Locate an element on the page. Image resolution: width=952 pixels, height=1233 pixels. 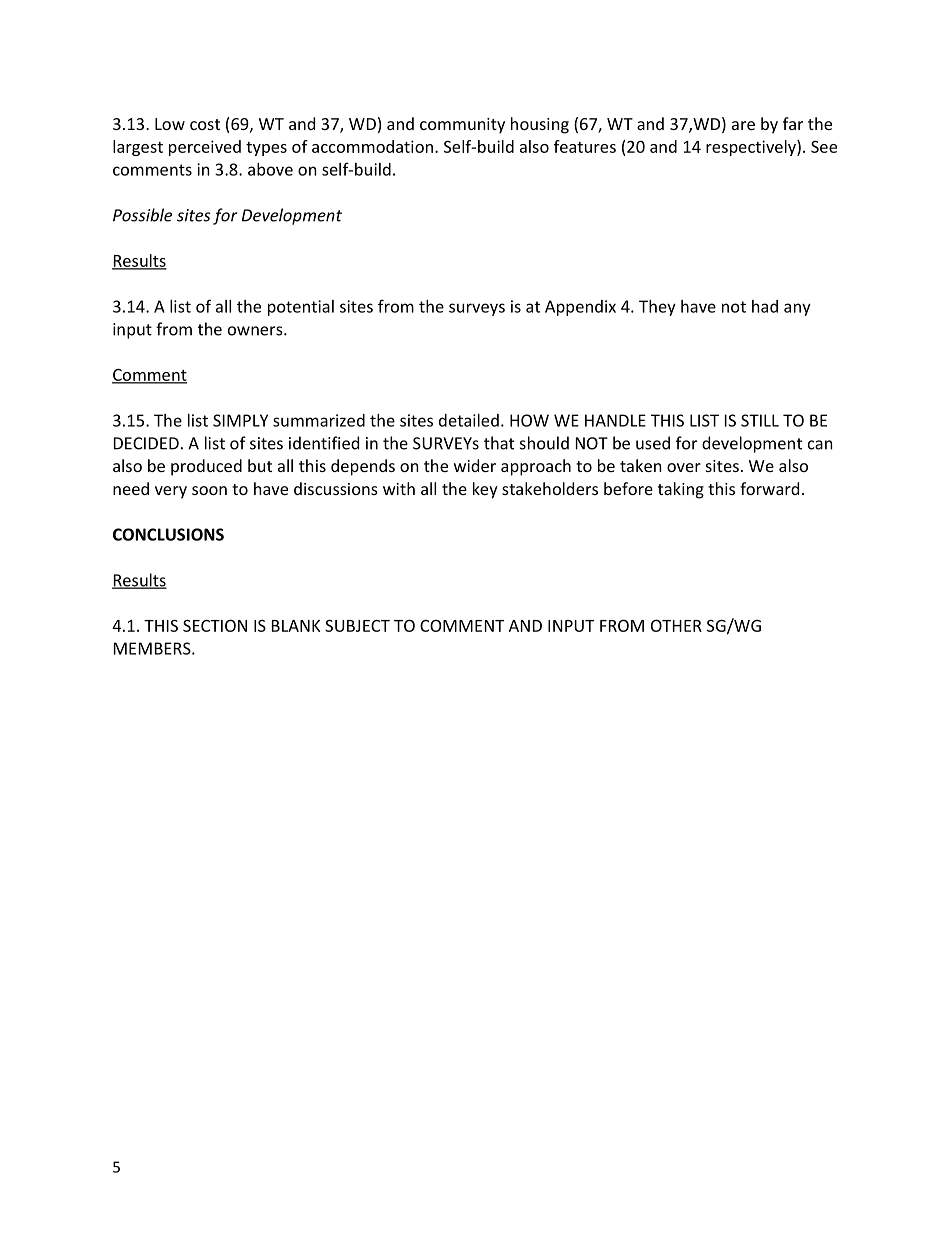
SECTION is located at coordinates (215, 625).
